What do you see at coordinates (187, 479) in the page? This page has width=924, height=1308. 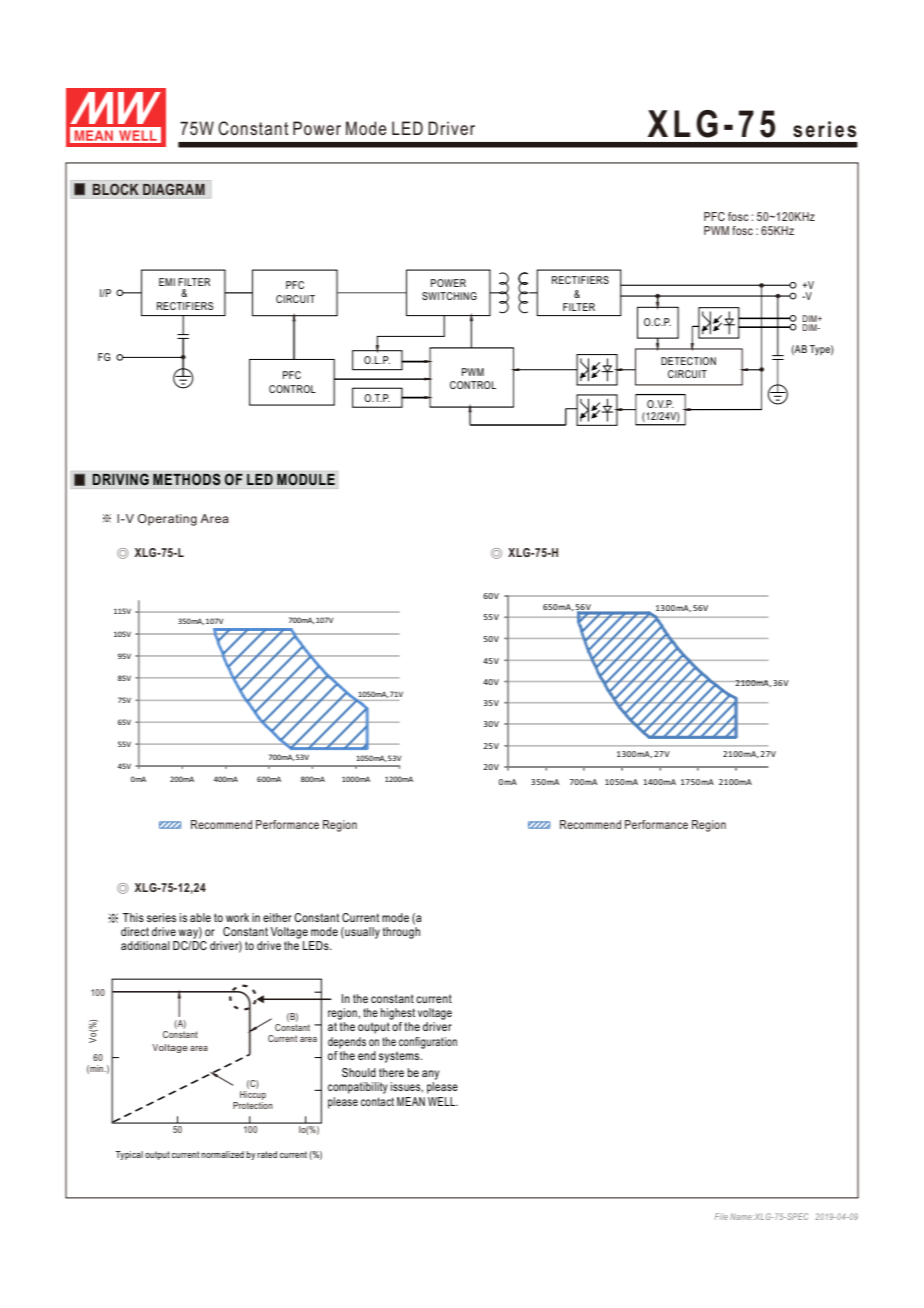 I see `METHODS` at bounding box center [187, 479].
